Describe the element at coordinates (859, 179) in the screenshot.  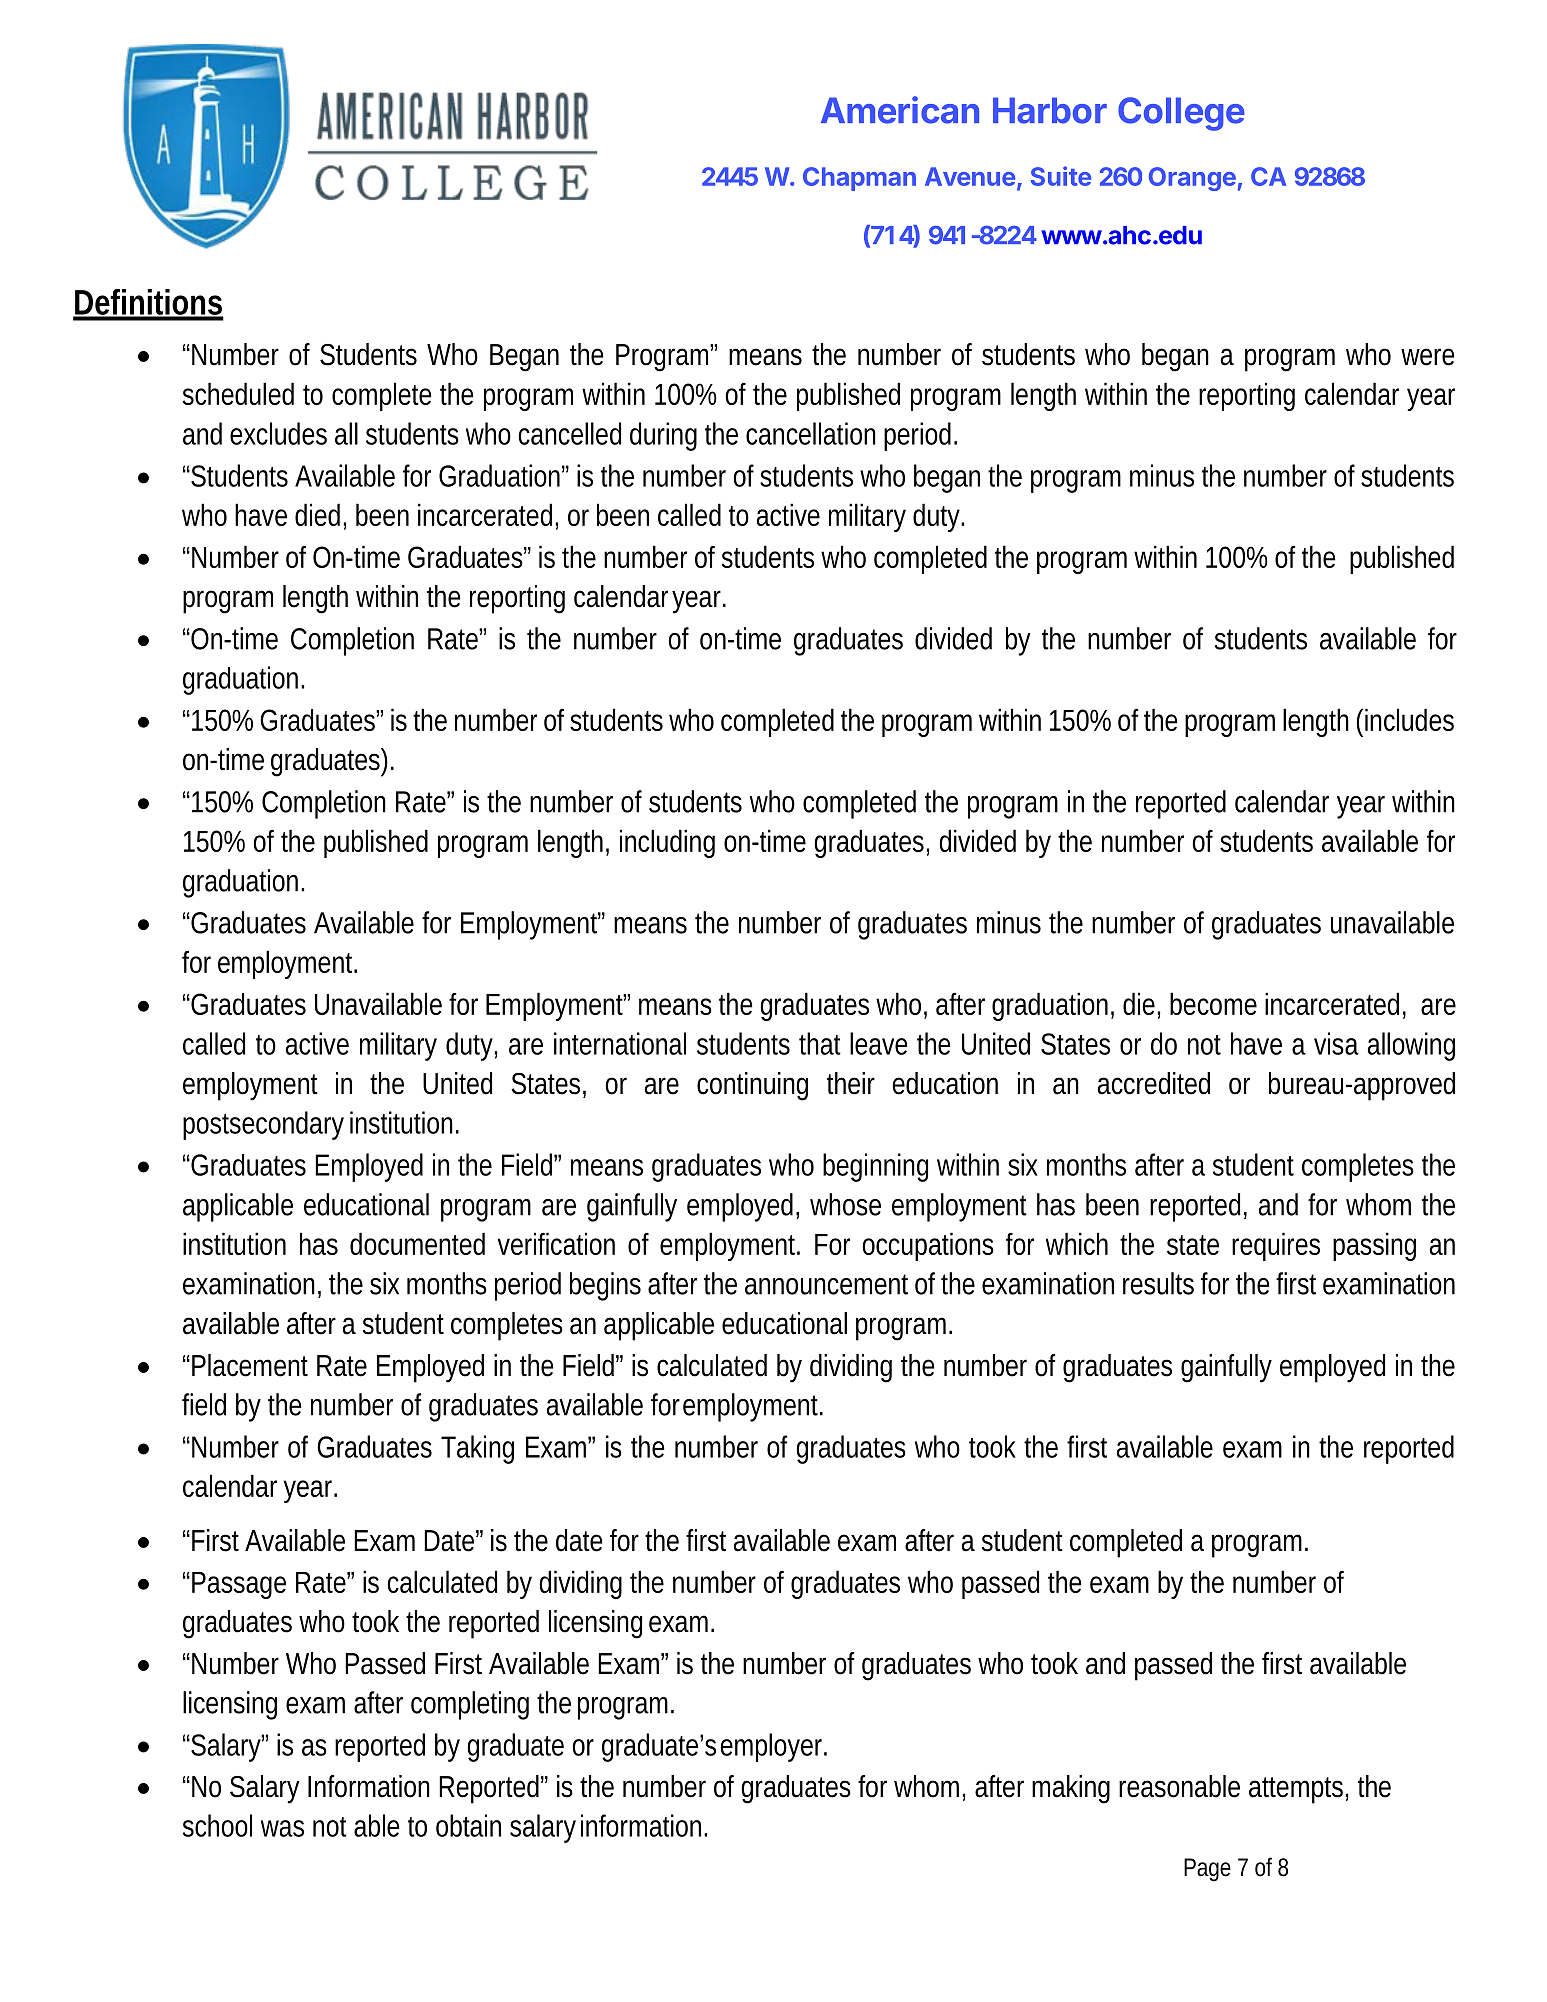
I see `Chapman` at that location.
